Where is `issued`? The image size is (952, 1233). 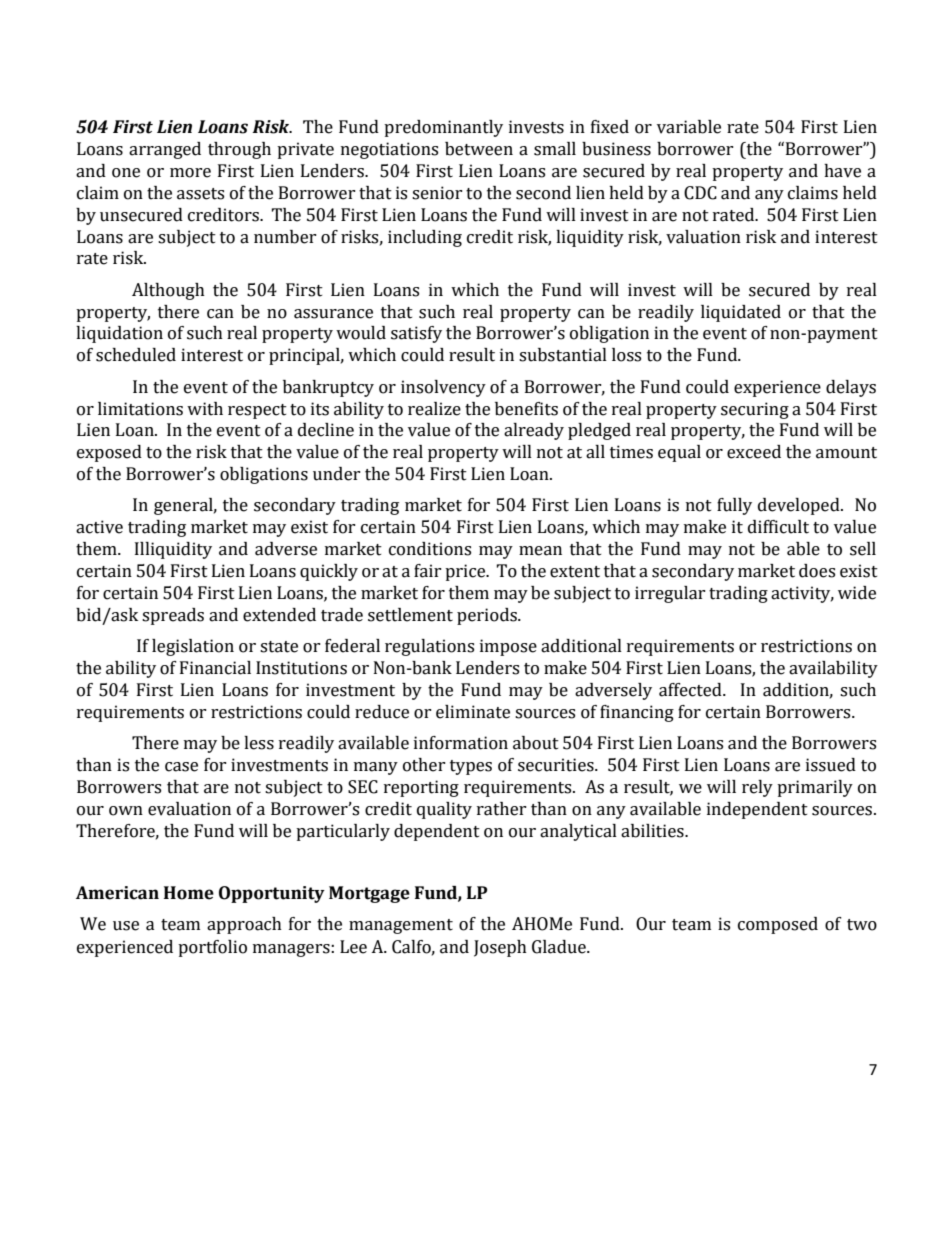
issued is located at coordinates (831, 765).
